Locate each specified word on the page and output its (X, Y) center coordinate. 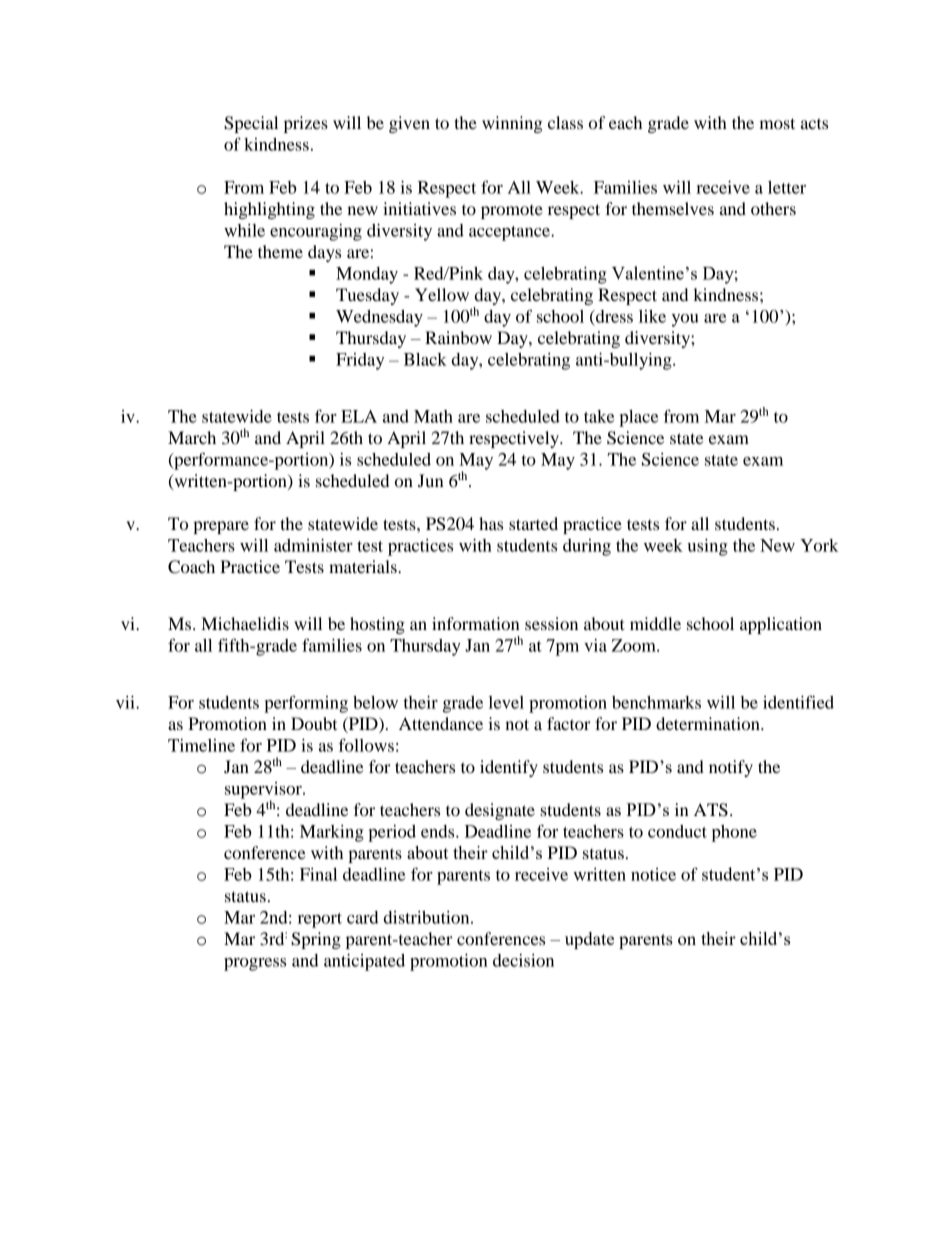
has (491, 523)
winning (512, 124)
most (777, 123)
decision (523, 960)
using (708, 547)
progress (255, 964)
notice (653, 874)
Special (251, 124)
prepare (221, 527)
